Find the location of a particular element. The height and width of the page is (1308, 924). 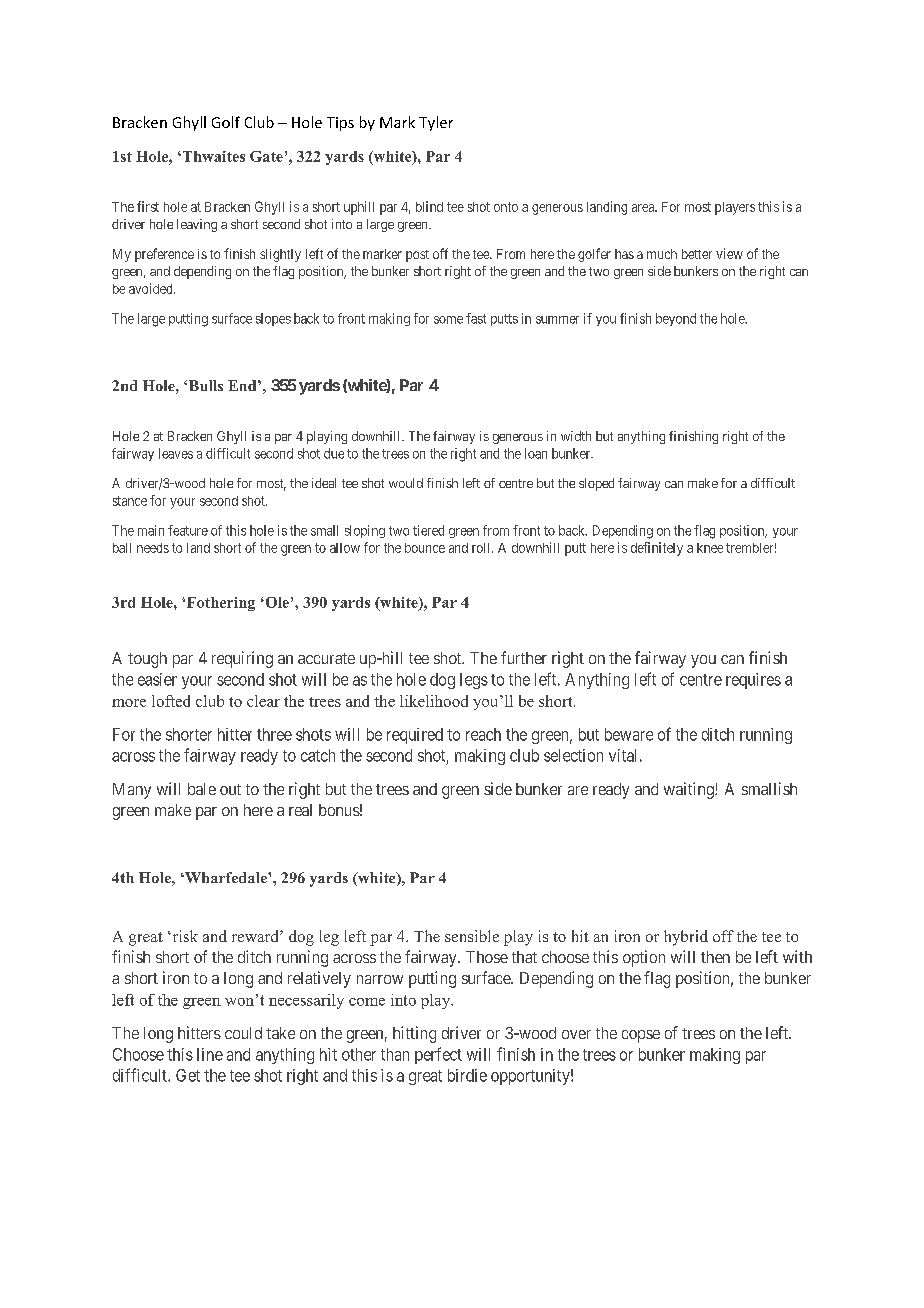

leaves is located at coordinates (176, 453).
